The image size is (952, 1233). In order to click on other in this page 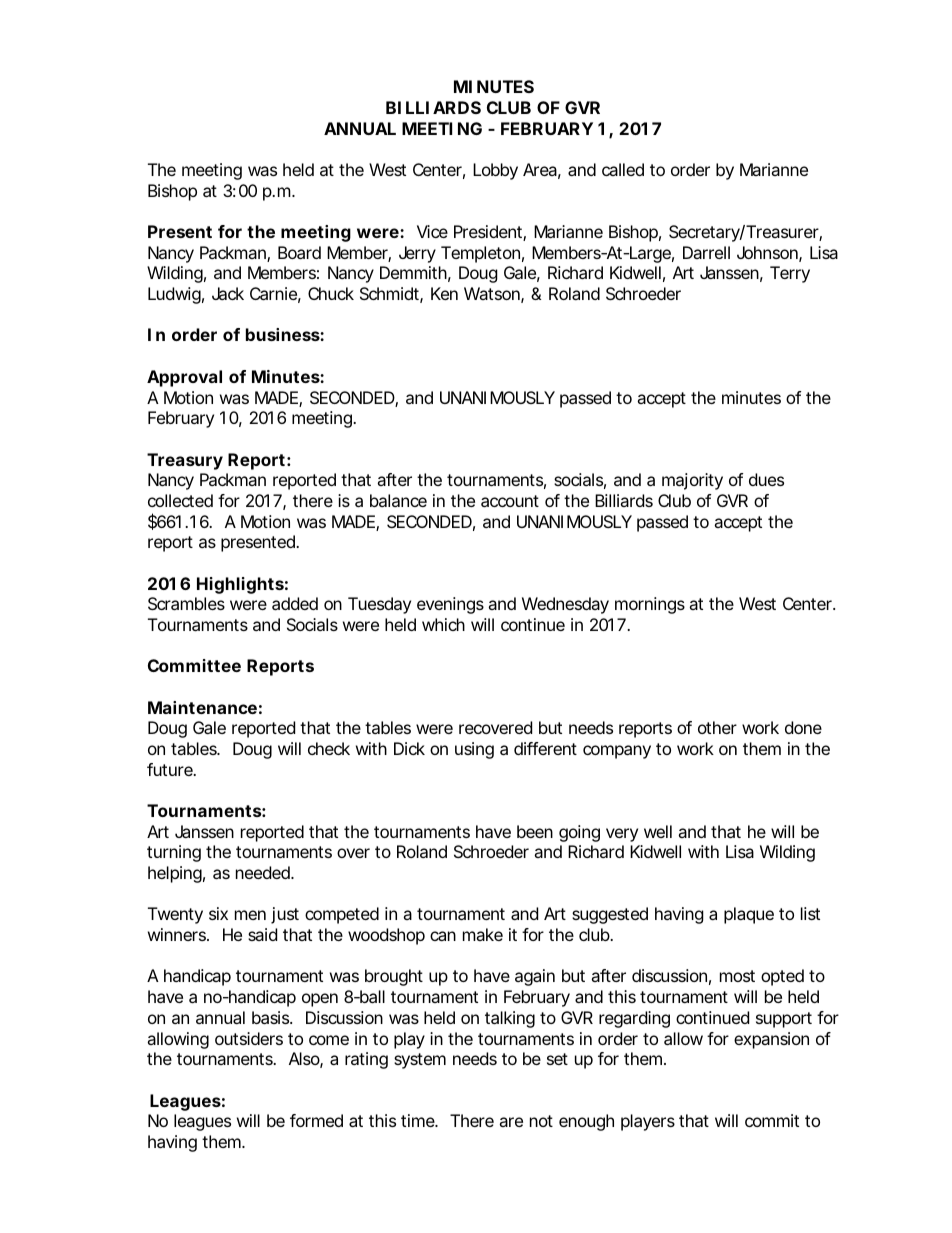, I will do `click(717, 727)`.
